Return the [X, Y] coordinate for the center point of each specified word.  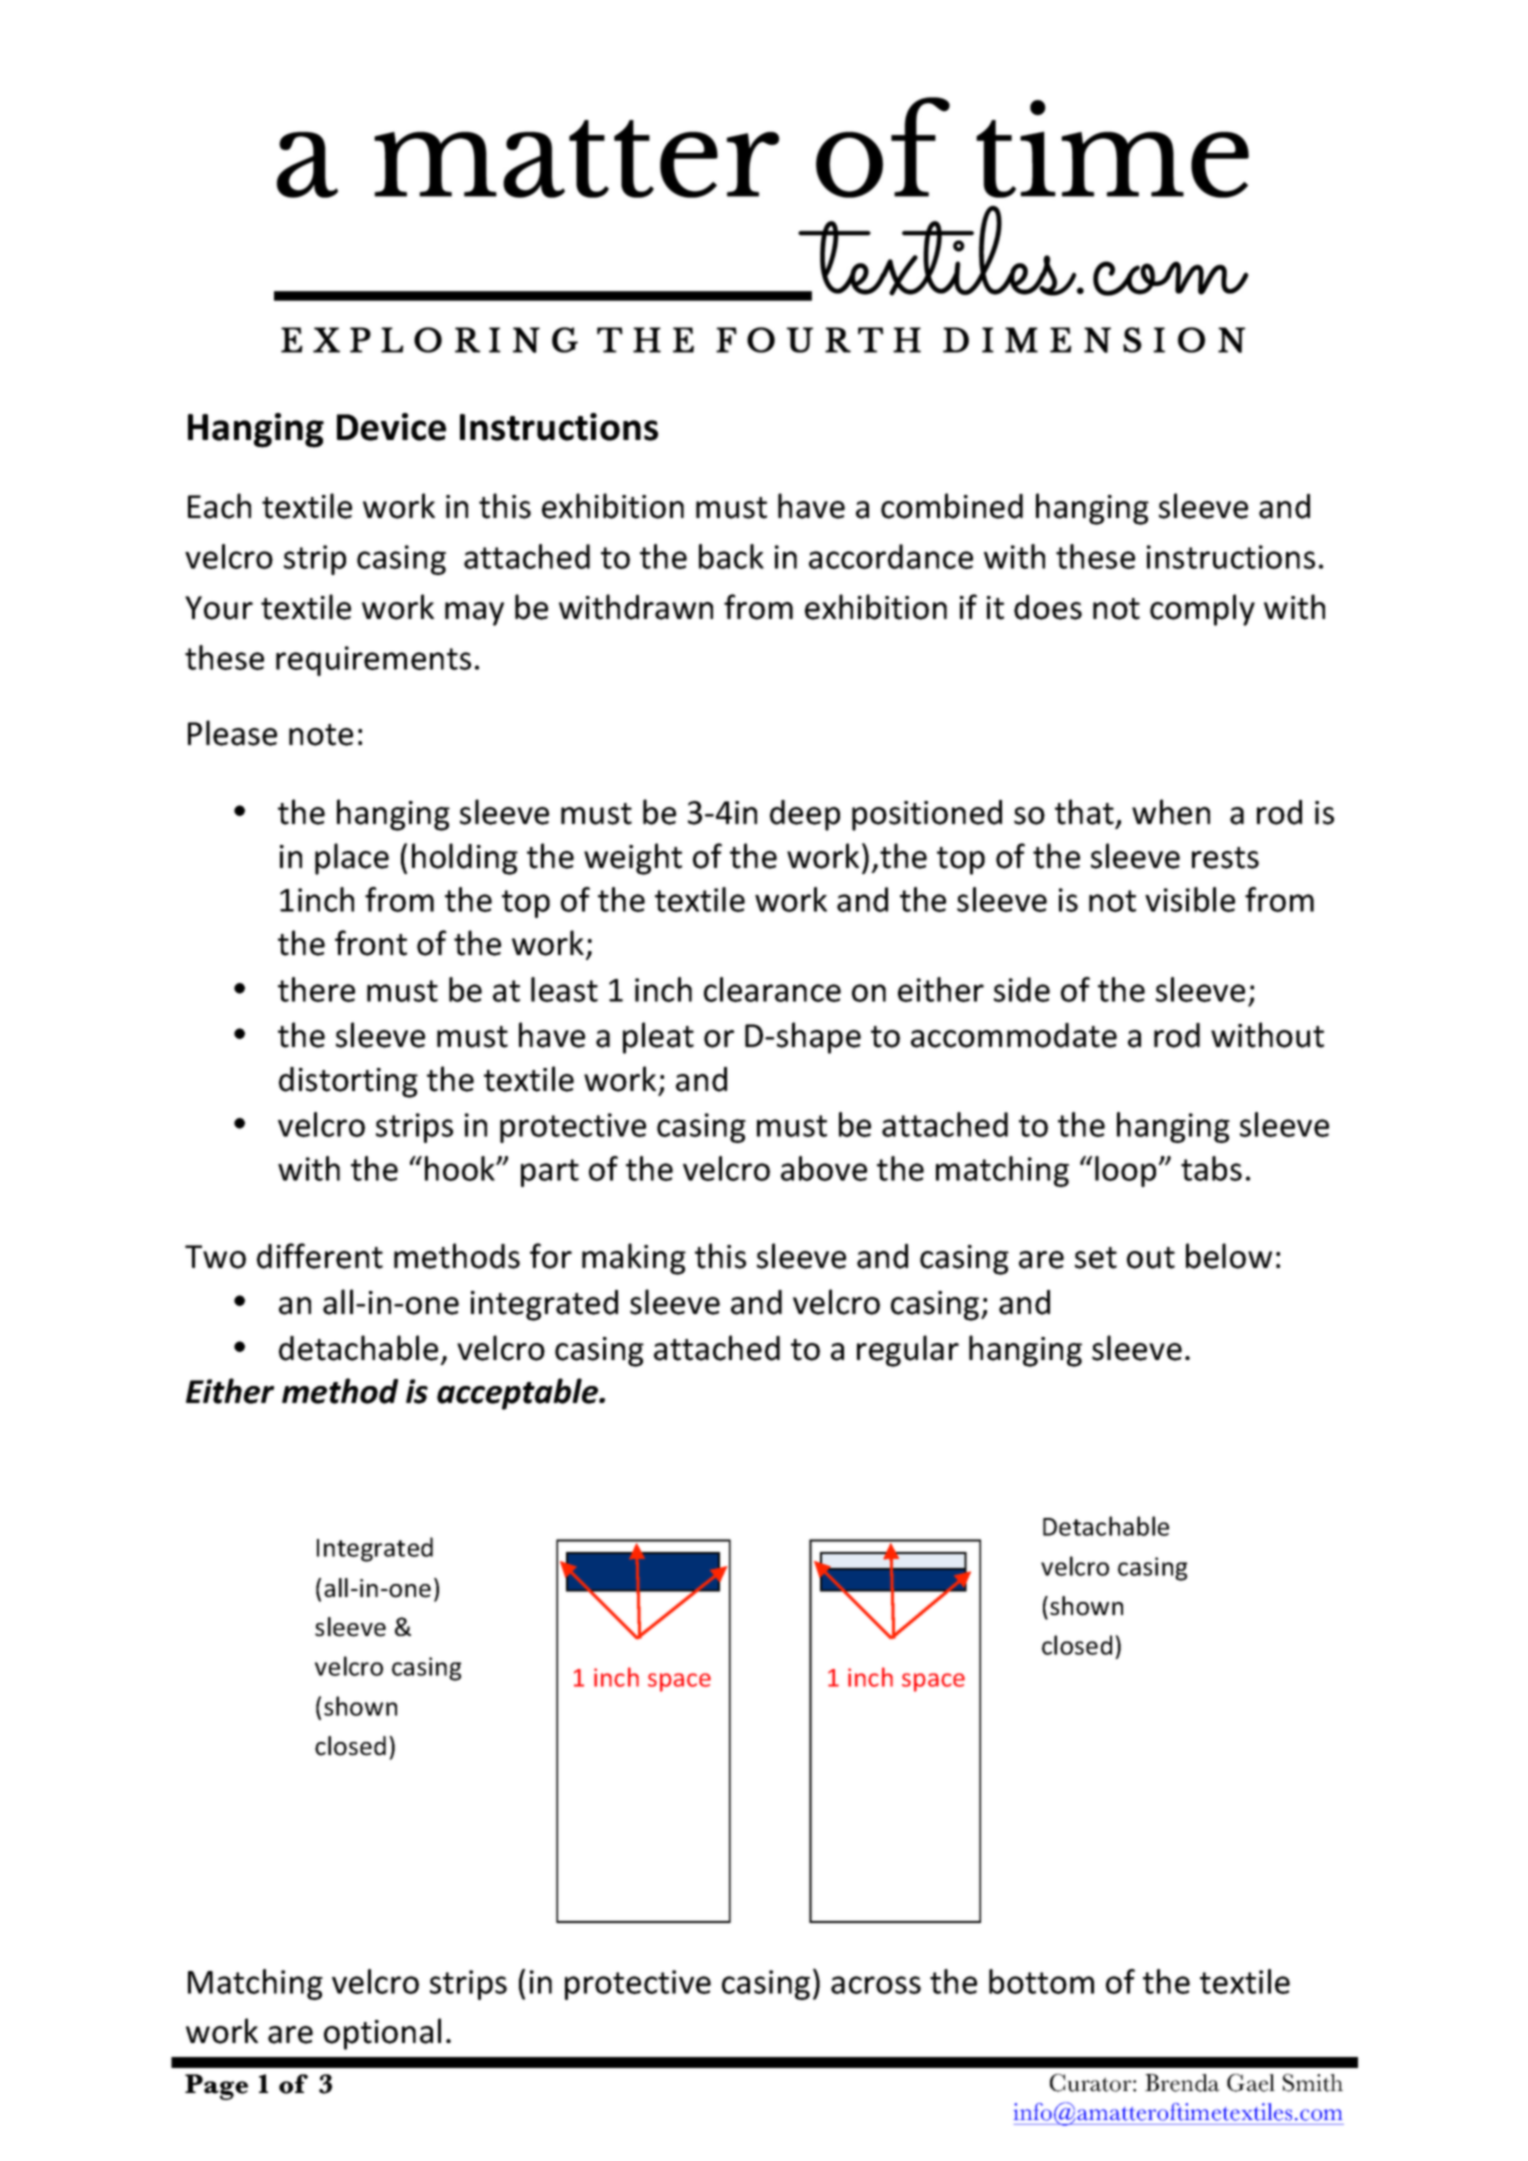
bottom [1041, 1981]
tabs [1211, 1168]
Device [391, 427]
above [824, 1168]
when [1171, 812]
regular [908, 1351]
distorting [348, 1082]
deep [805, 815]
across [876, 1985]
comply [1202, 610]
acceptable [518, 1394]
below [1229, 1256]
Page [216, 2087]
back [731, 556]
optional [382, 2034]
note [321, 735]
